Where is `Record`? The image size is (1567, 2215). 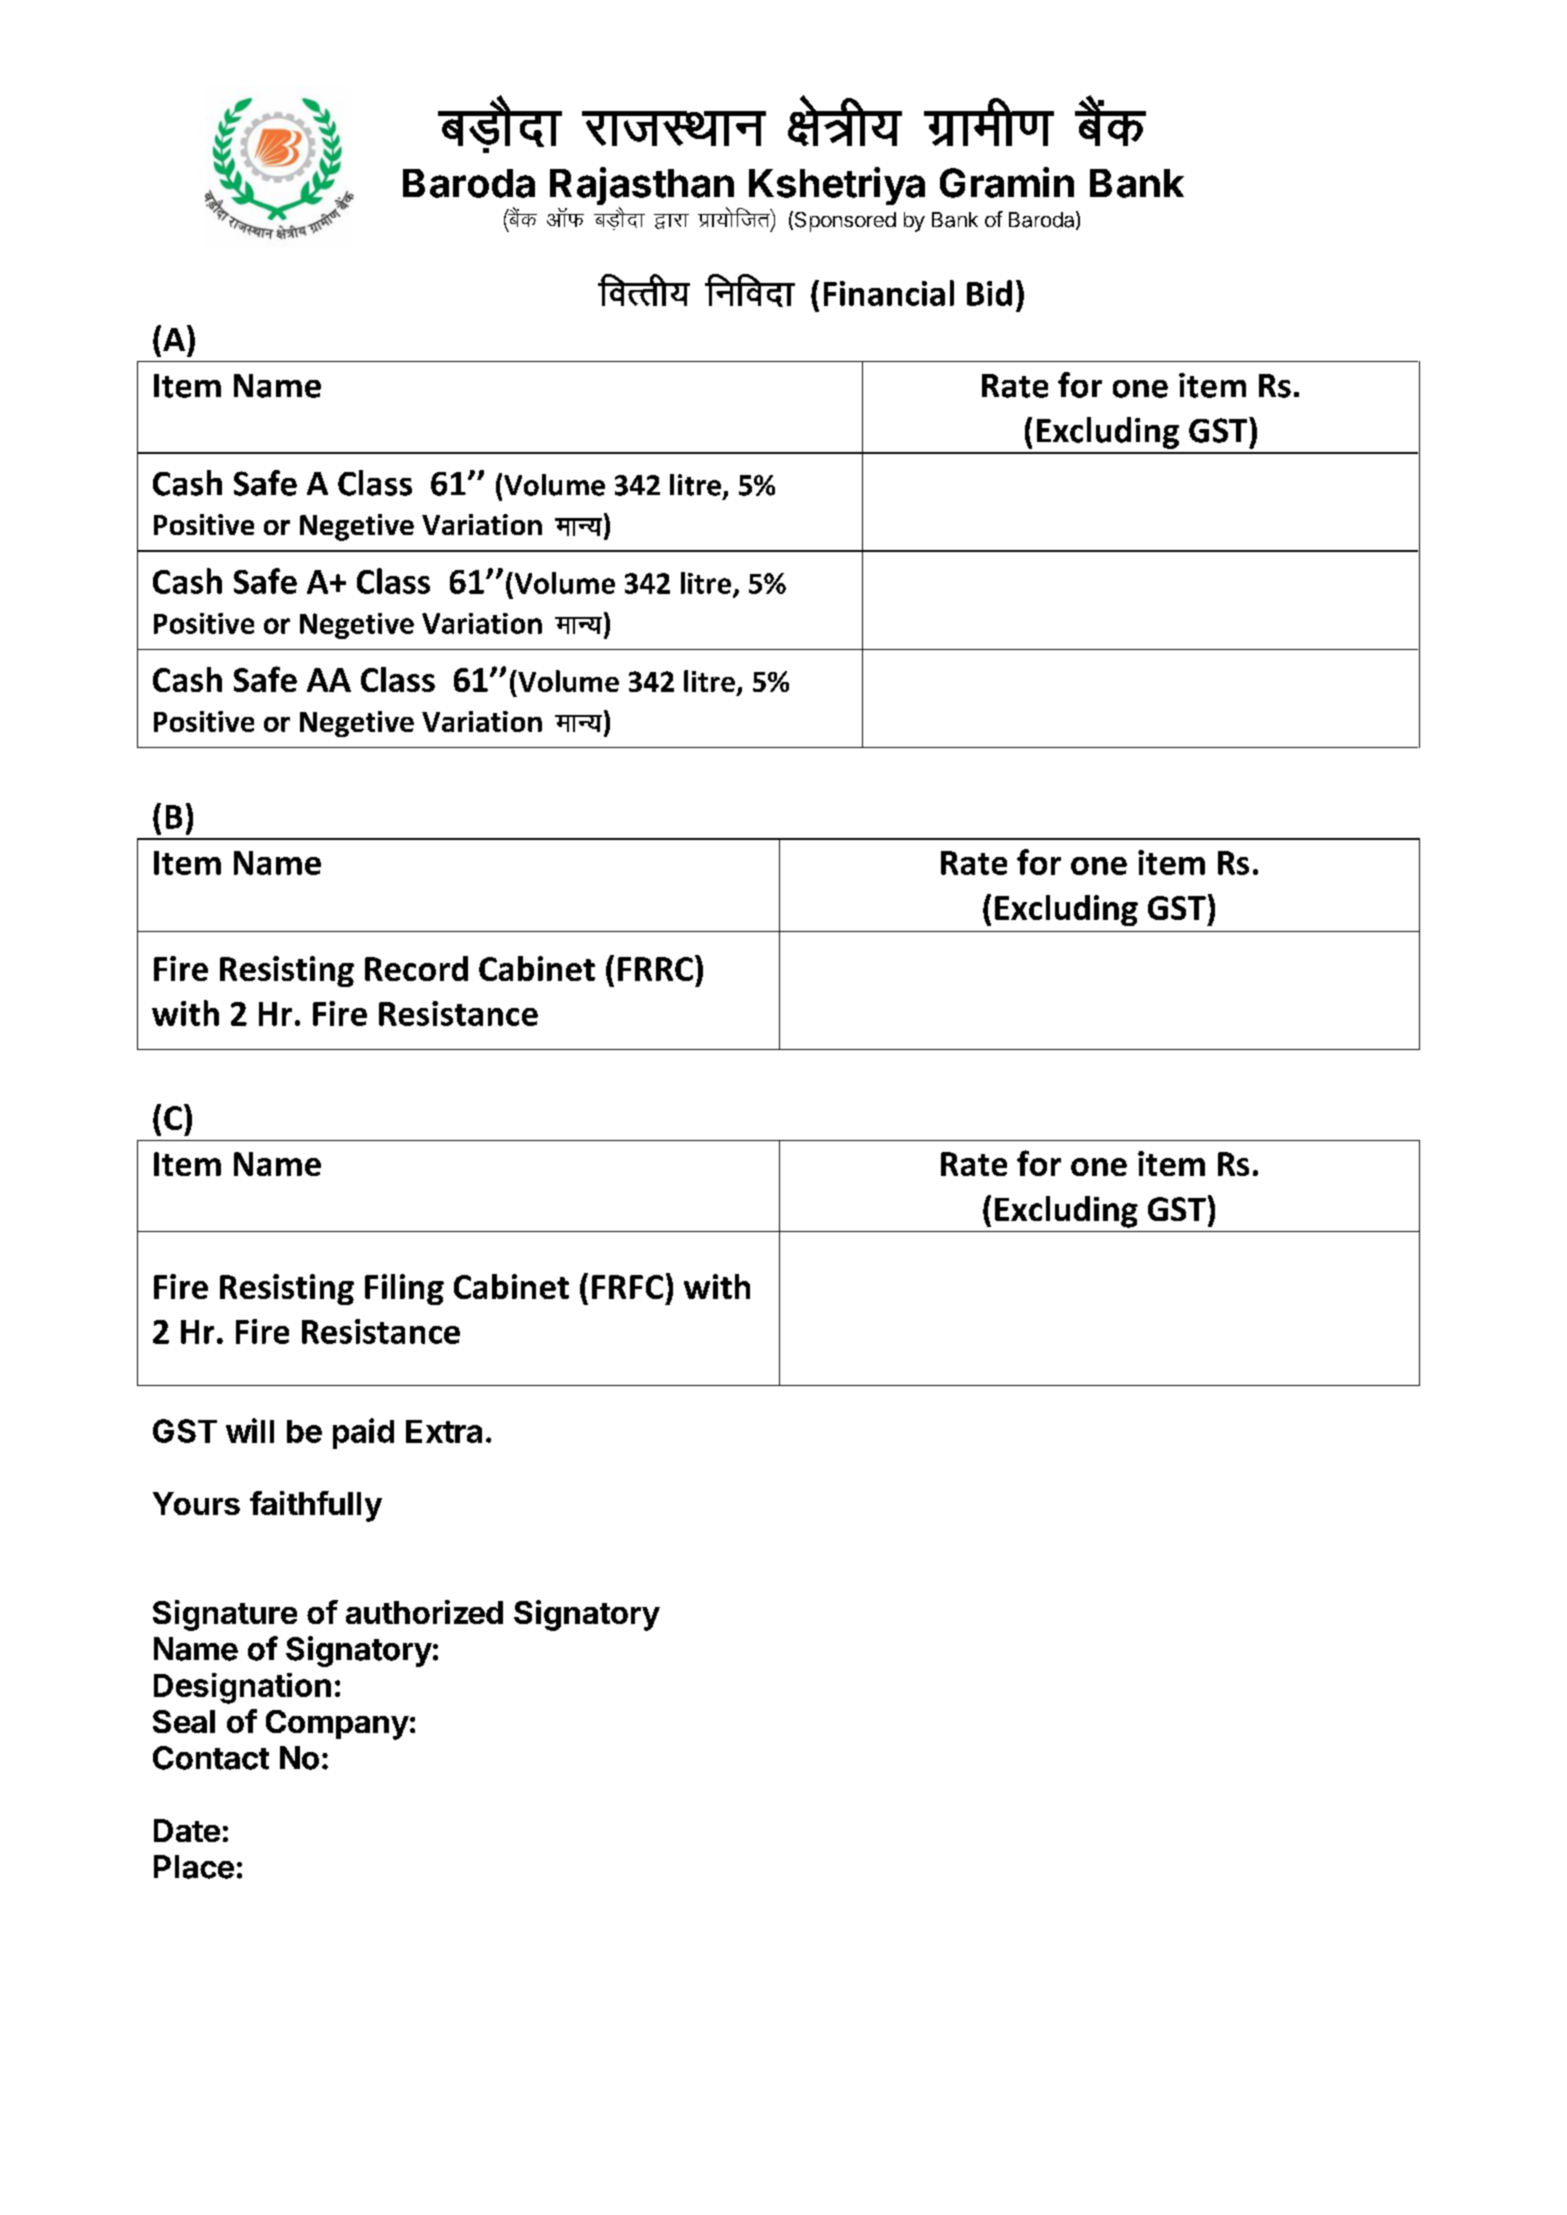
Record is located at coordinates (416, 968).
